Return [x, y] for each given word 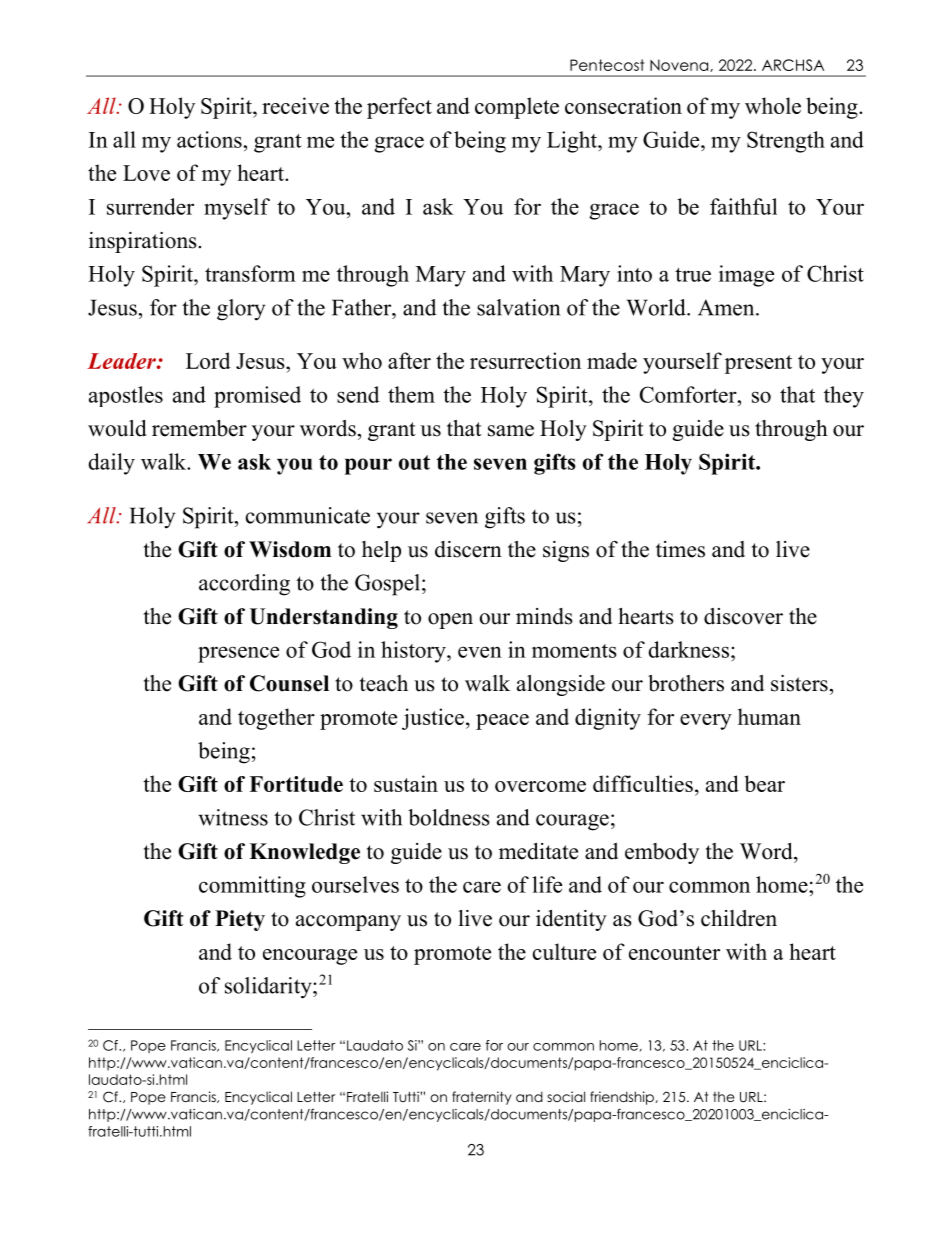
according [244, 585]
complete [517, 108]
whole [773, 105]
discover [743, 616]
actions [210, 139]
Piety [240, 920]
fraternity [482, 1098]
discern [468, 549]
